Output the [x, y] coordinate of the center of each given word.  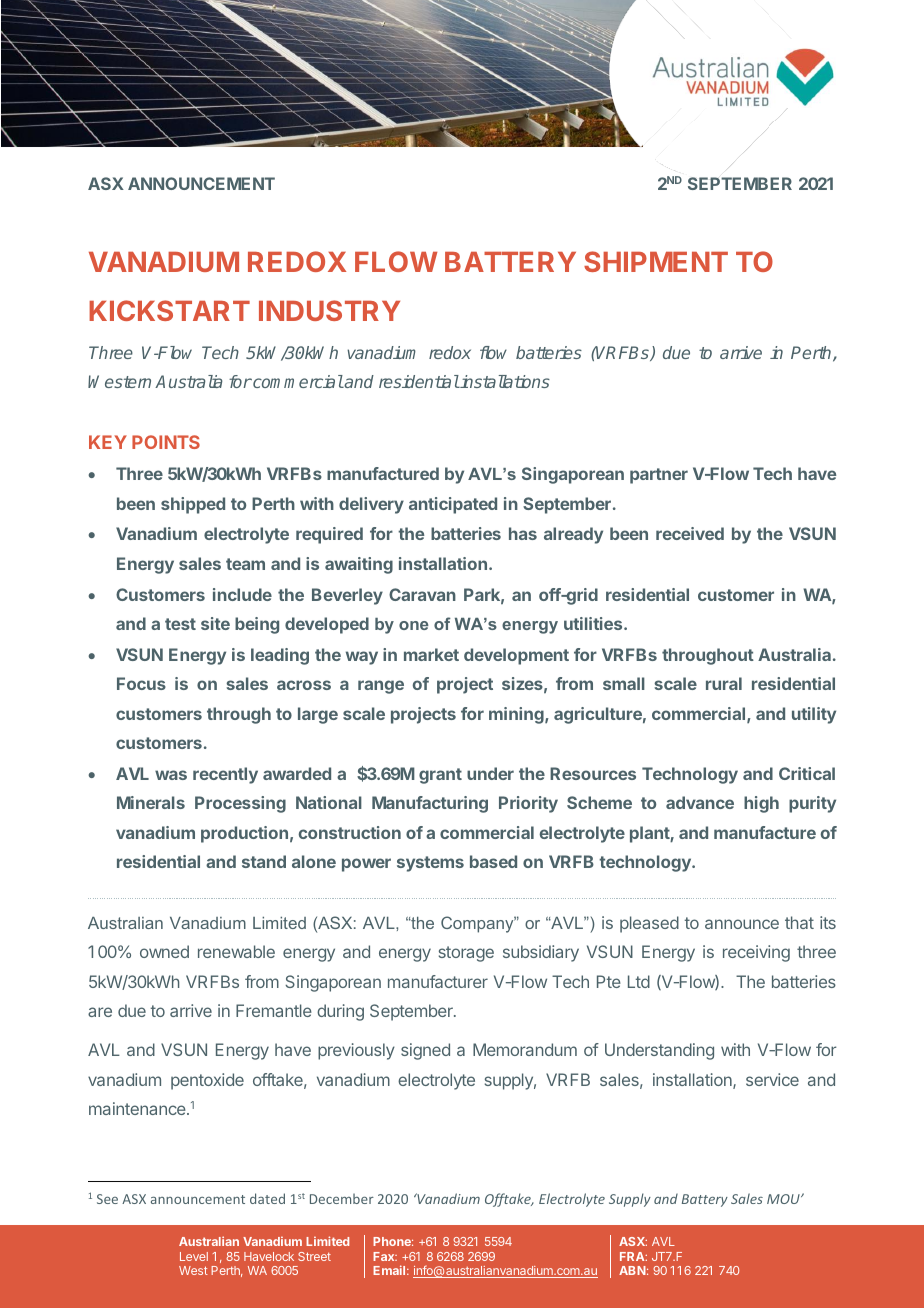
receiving [756, 953]
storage [466, 954]
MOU [784, 1199]
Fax [385, 1256]
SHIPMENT [656, 261]
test [180, 624]
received [690, 533]
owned [164, 951]
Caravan [422, 594]
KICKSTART [169, 310]
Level [194, 1256]
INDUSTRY [329, 310]
